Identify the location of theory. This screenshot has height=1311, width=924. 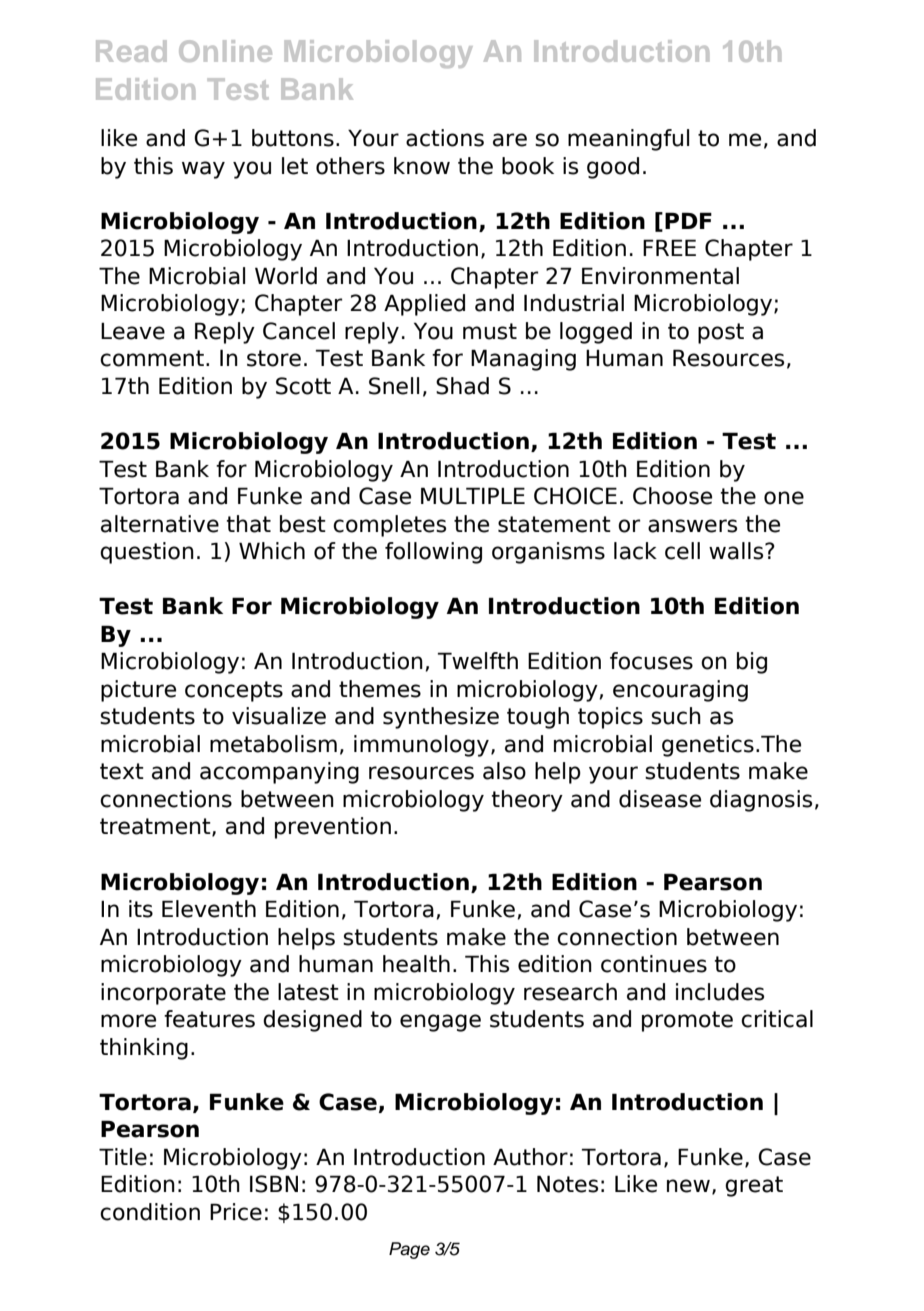
(527, 801).
